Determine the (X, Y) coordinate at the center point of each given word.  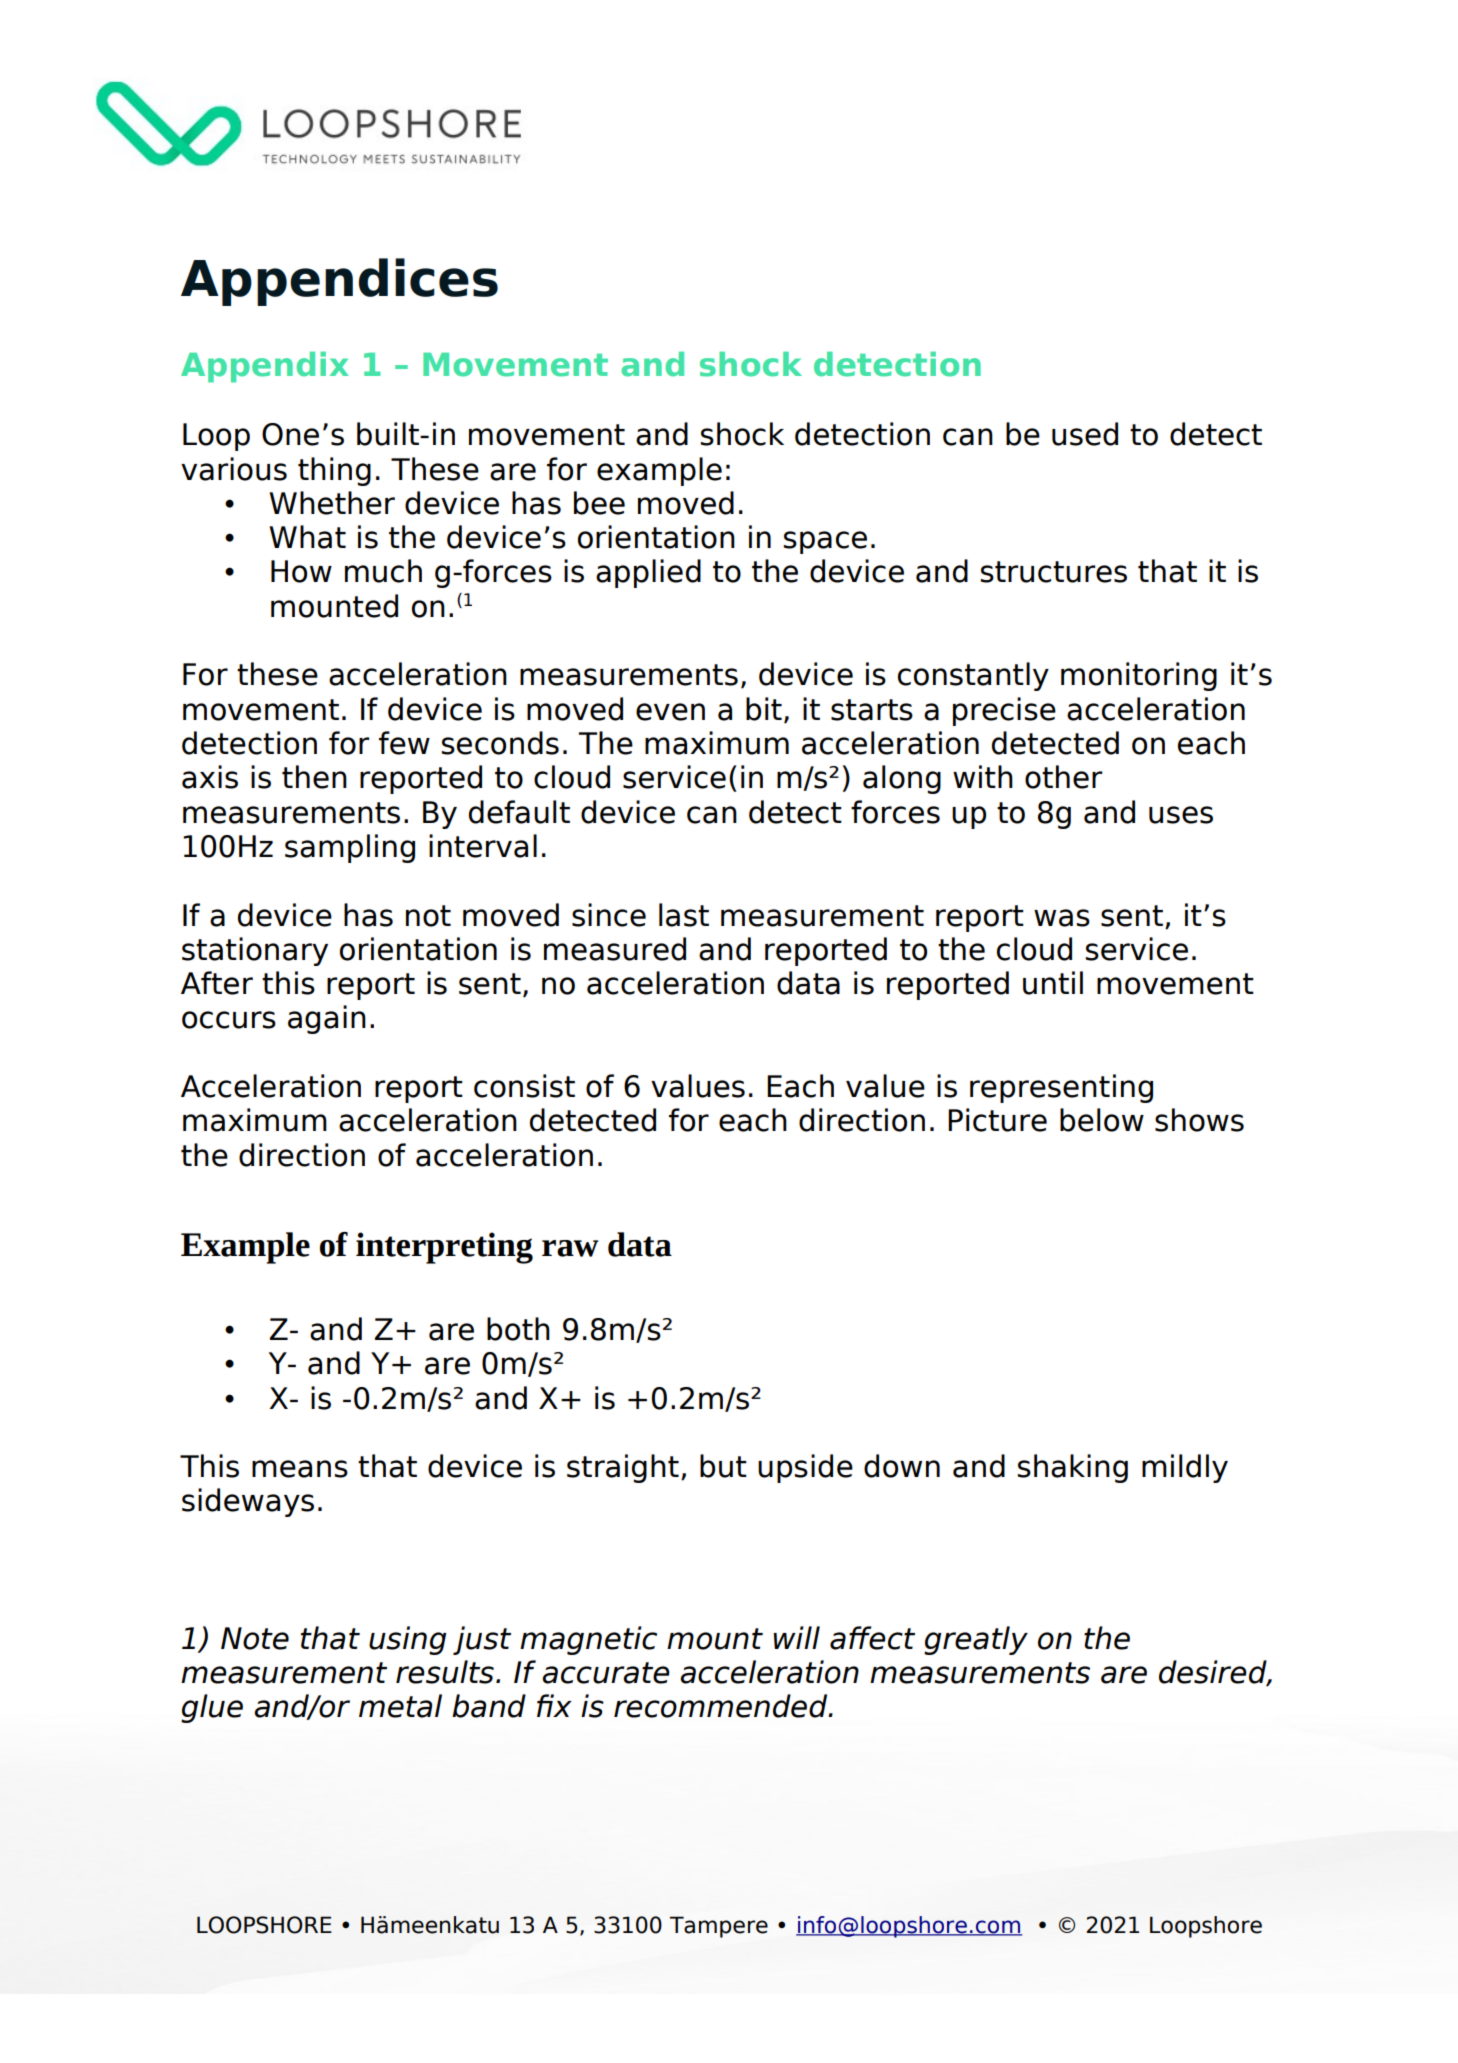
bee (599, 503)
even (670, 712)
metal (400, 1706)
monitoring (1139, 676)
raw (570, 1248)
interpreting (444, 1248)
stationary (255, 951)
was (1062, 918)
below (1102, 1120)
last (684, 915)
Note (255, 1638)
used (1085, 434)
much (383, 571)
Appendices (339, 282)
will (796, 1637)
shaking (1073, 1468)
